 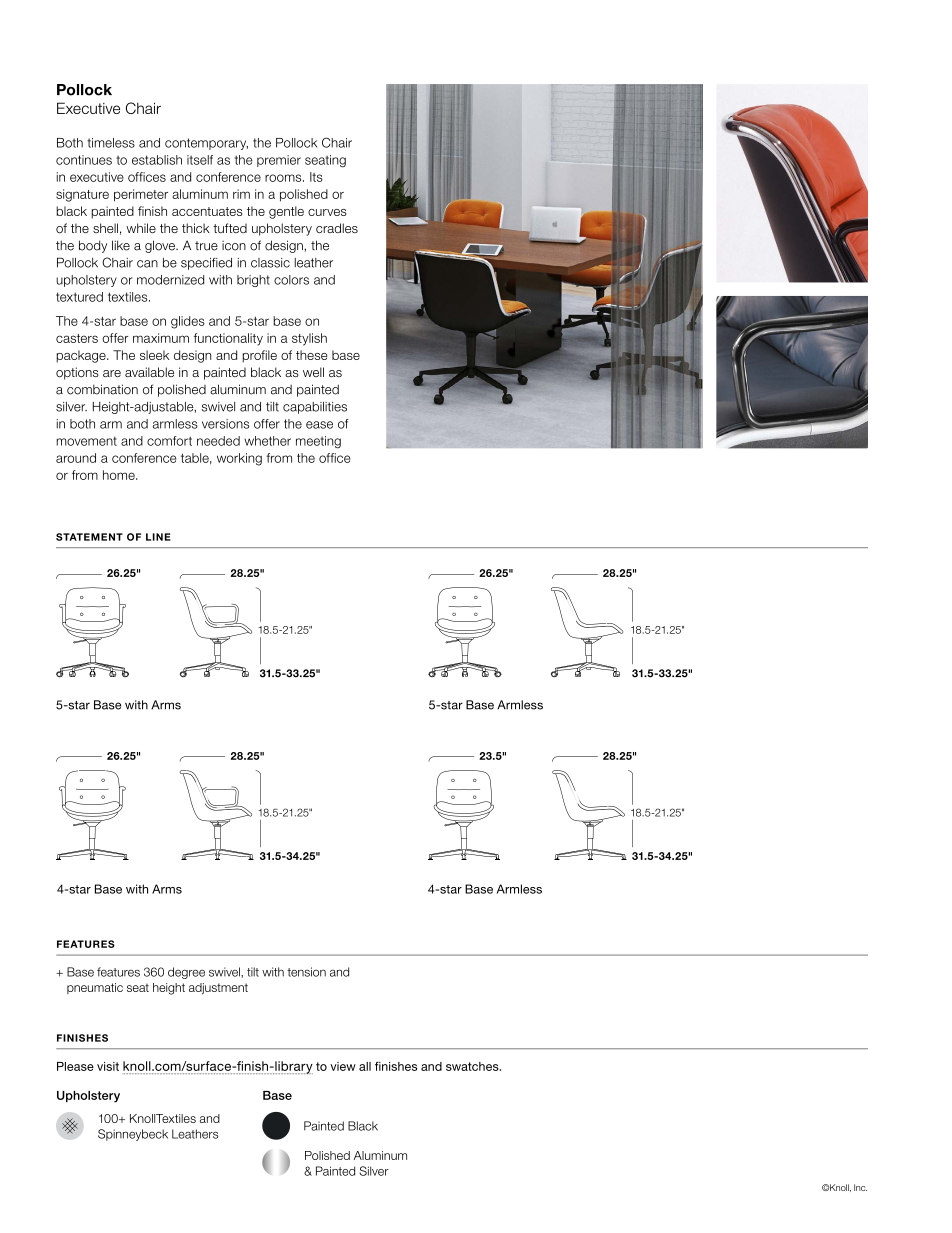 What do you see at coordinates (327, 212) in the screenshot?
I see `curves` at bounding box center [327, 212].
